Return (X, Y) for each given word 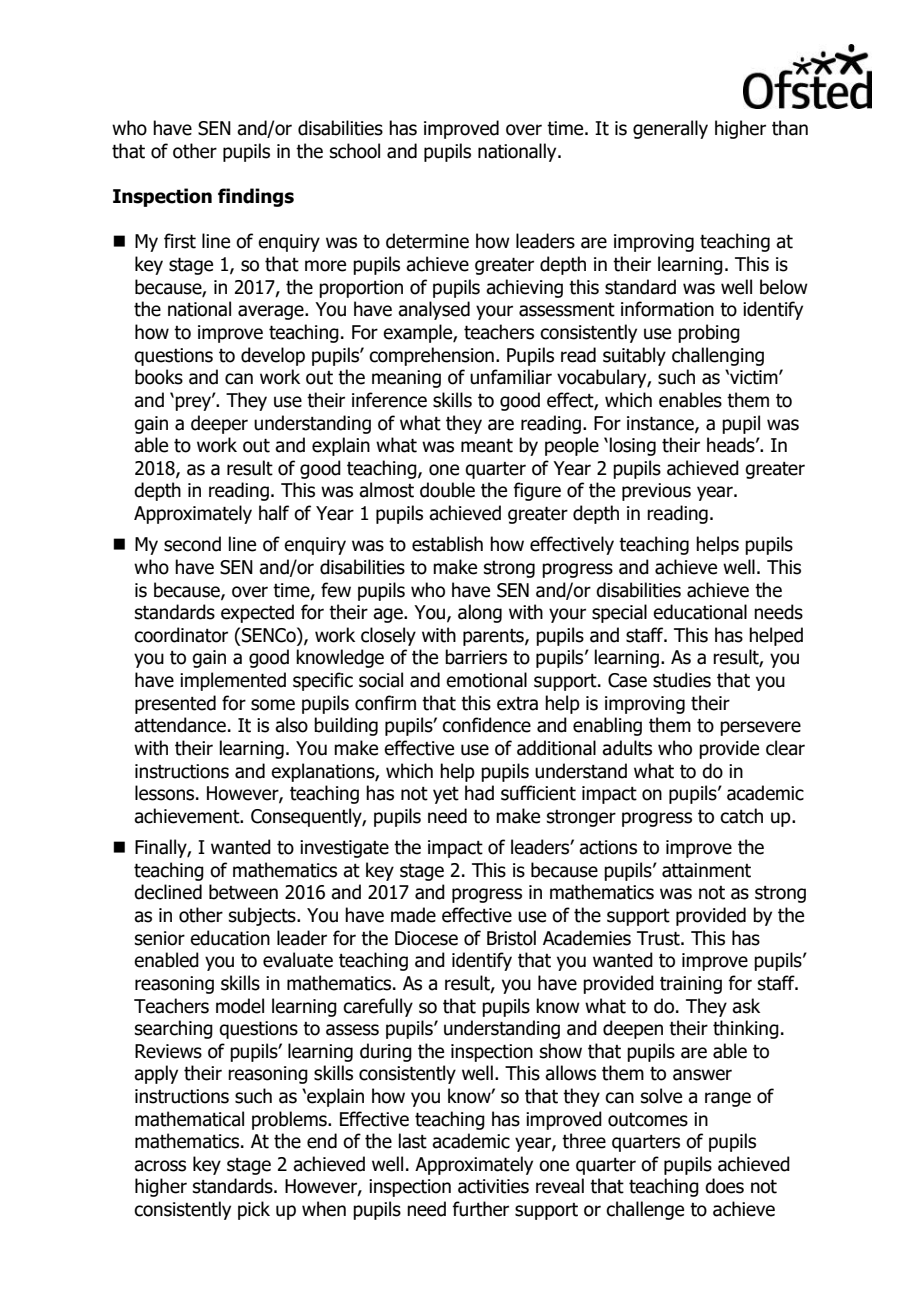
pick (254, 1210)
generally (670, 129)
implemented (233, 681)
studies (682, 680)
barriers (476, 657)
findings (256, 197)
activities (493, 1186)
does (724, 1186)
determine (427, 241)
